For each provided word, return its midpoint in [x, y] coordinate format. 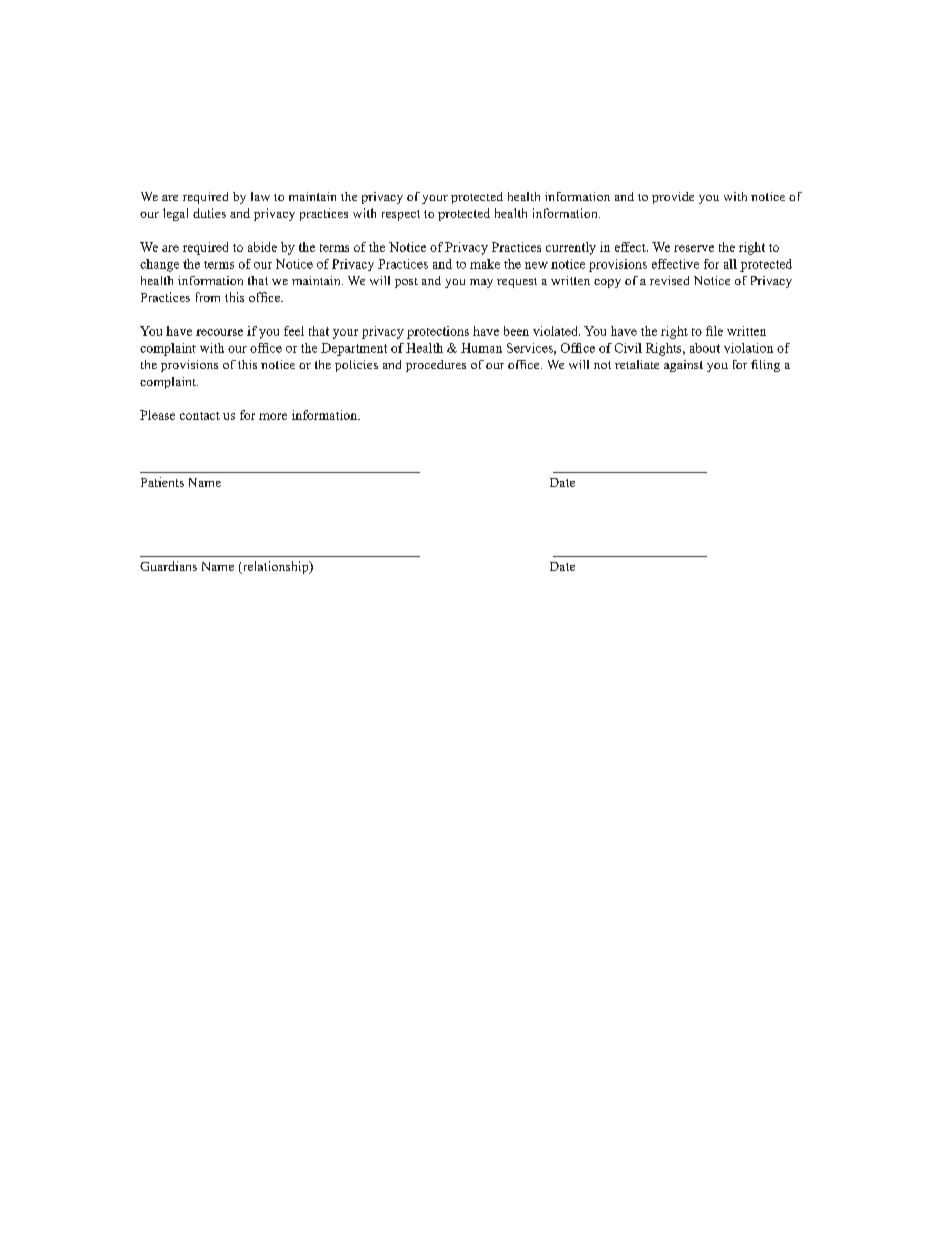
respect [401, 215]
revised [669, 280]
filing [765, 366]
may [481, 283]
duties [209, 213]
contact [200, 416]
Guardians [168, 566]
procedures [436, 366]
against [683, 366]
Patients [162, 482]
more [273, 416]
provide [673, 198]
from [208, 297]
